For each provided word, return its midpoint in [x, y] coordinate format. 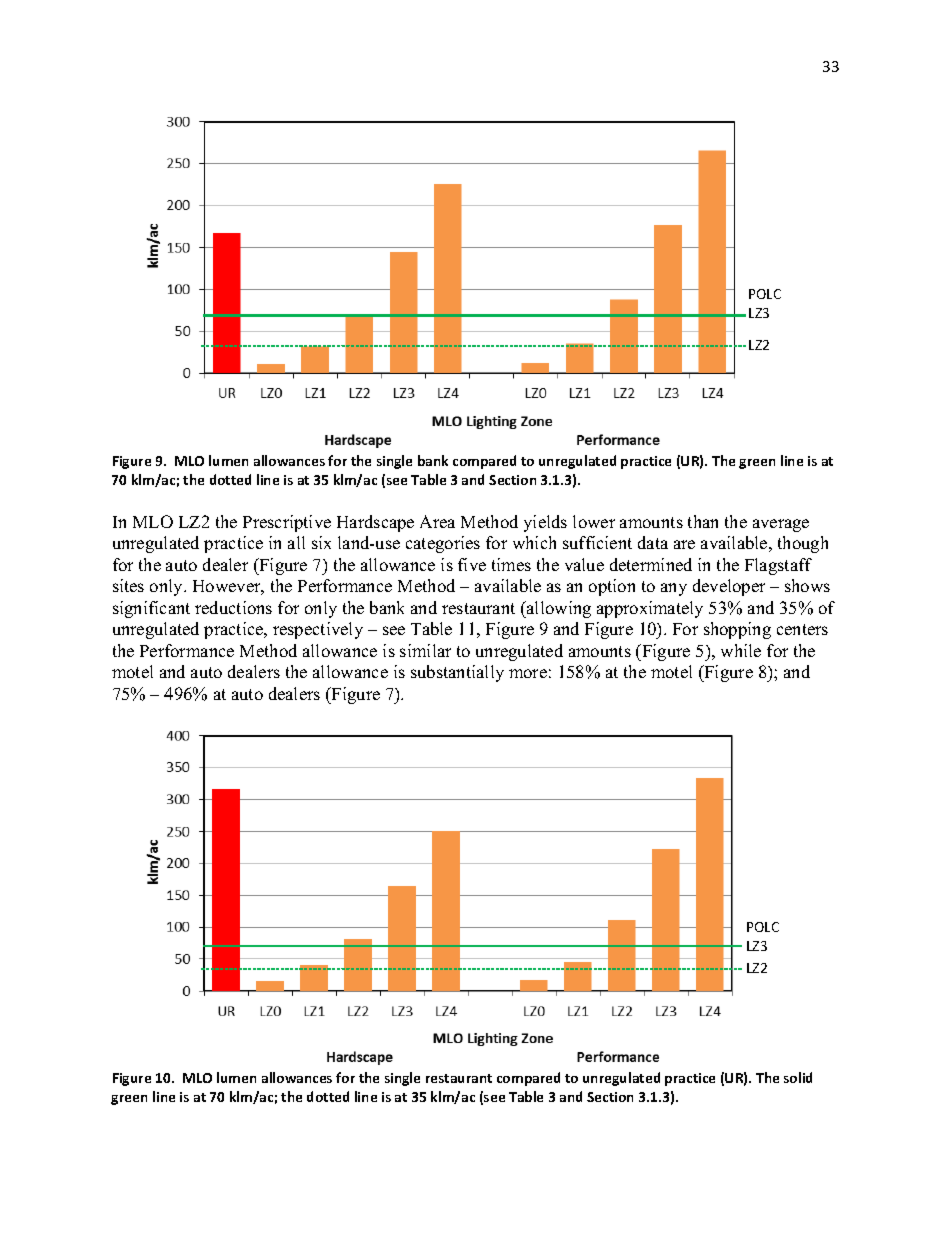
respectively [318, 630]
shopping [737, 630]
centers [802, 629]
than [703, 521]
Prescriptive [287, 523]
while [741, 650]
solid [798, 1077]
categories [443, 544]
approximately [650, 609]
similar [425, 650]
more [528, 673]
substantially [457, 673]
